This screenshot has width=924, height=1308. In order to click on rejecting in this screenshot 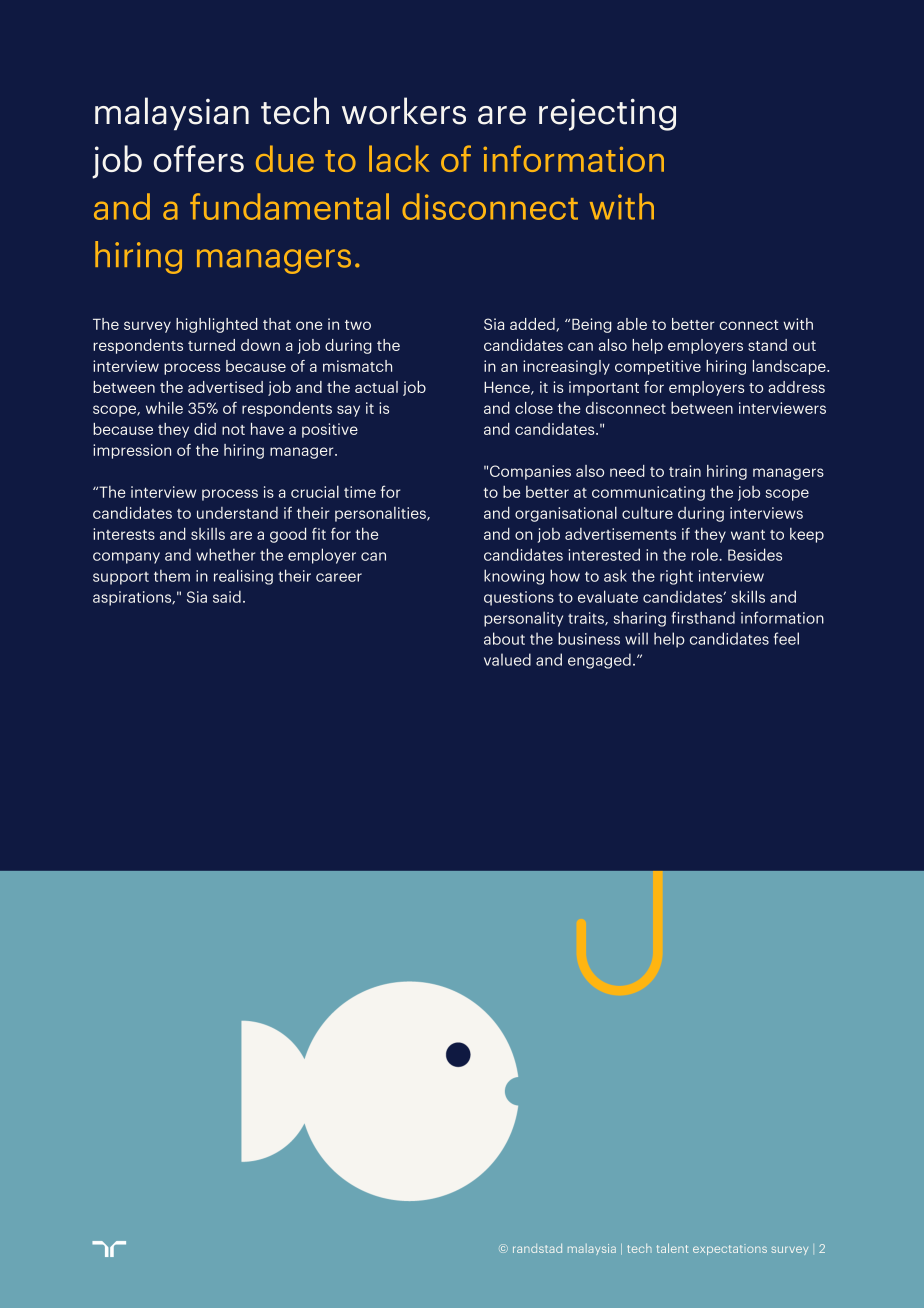, I will do `click(607, 114)`.
